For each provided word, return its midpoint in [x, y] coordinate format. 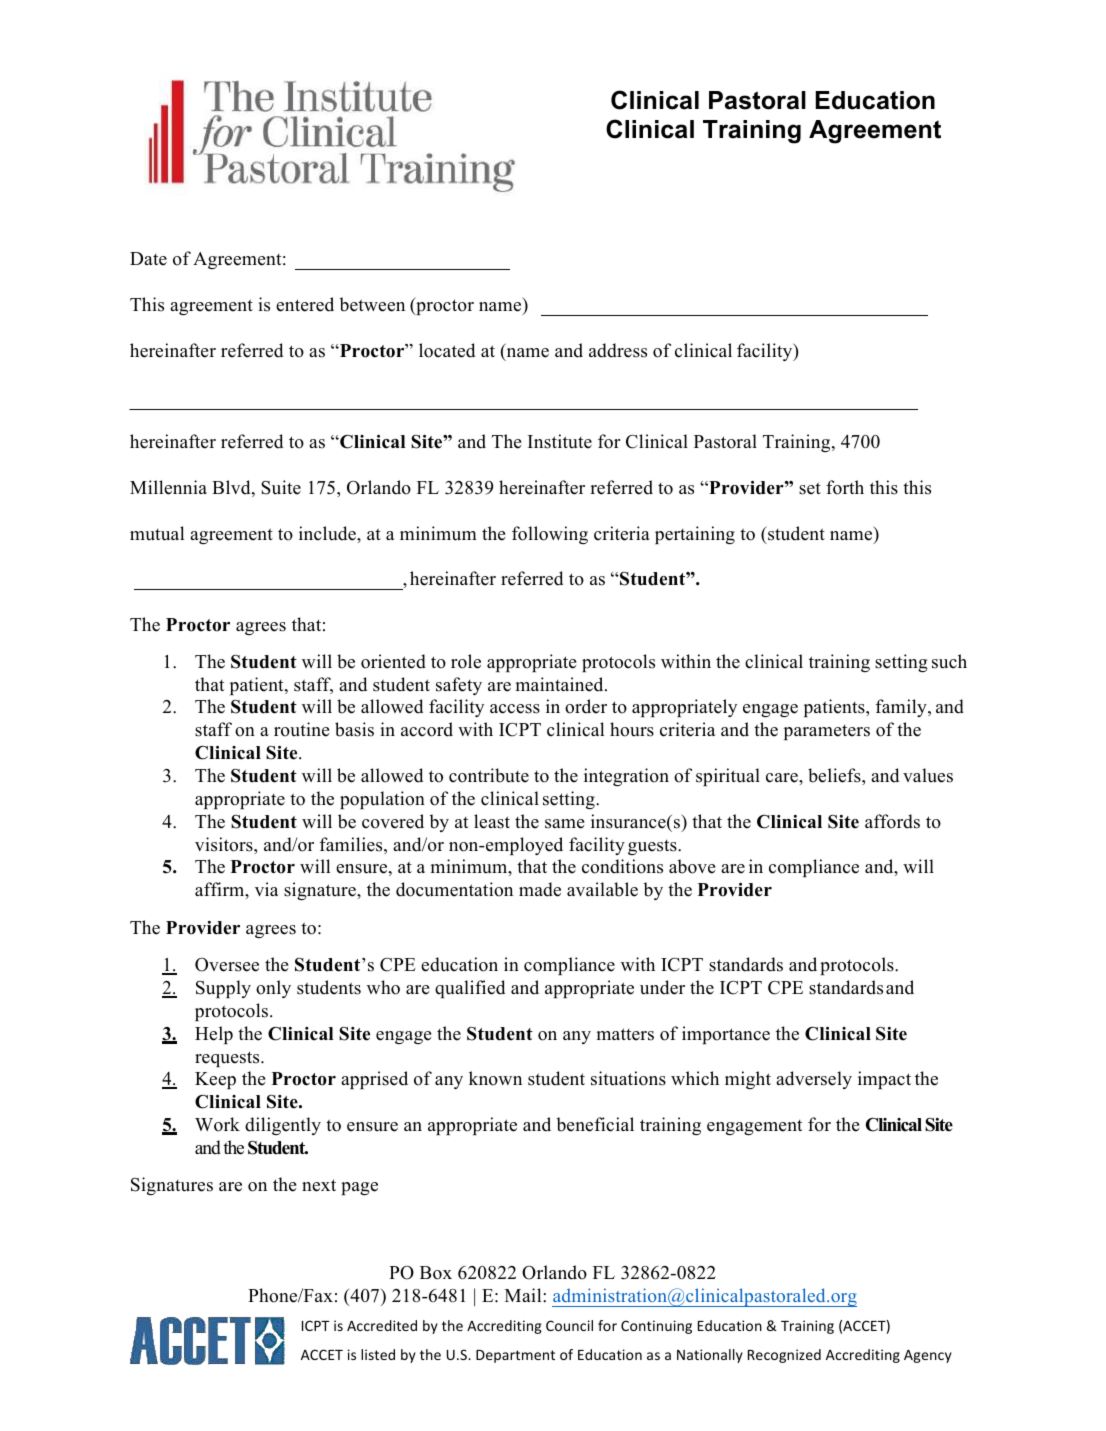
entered [305, 304]
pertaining [695, 535]
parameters [827, 732]
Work [217, 1124]
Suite [281, 487]
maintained [561, 684]
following [550, 535]
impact [884, 1080]
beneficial [595, 1124]
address [618, 350]
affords [892, 821]
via [267, 889]
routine [301, 729]
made [540, 889]
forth [845, 487]
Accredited [382, 1325]
